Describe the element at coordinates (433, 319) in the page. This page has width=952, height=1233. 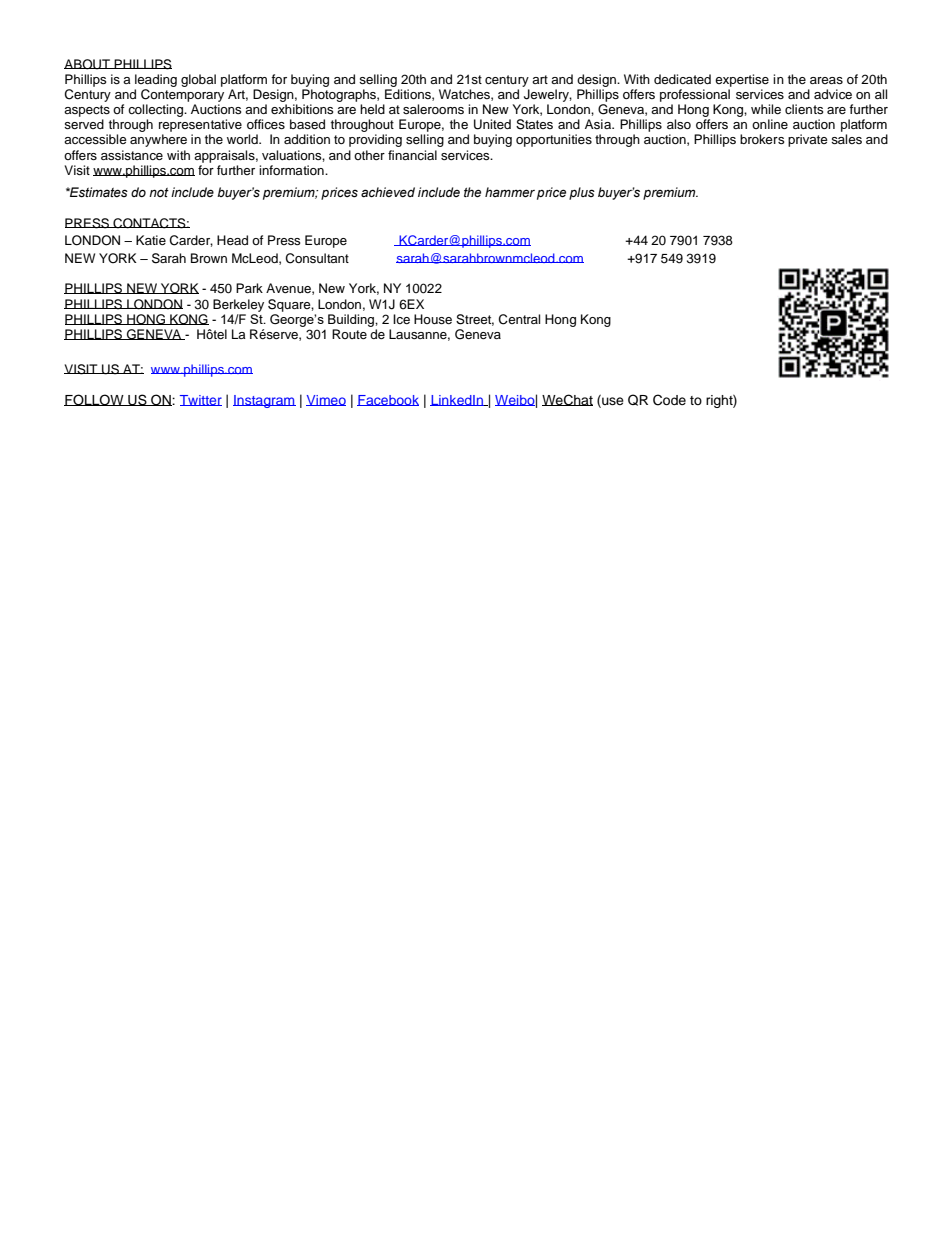
I see `House` at that location.
